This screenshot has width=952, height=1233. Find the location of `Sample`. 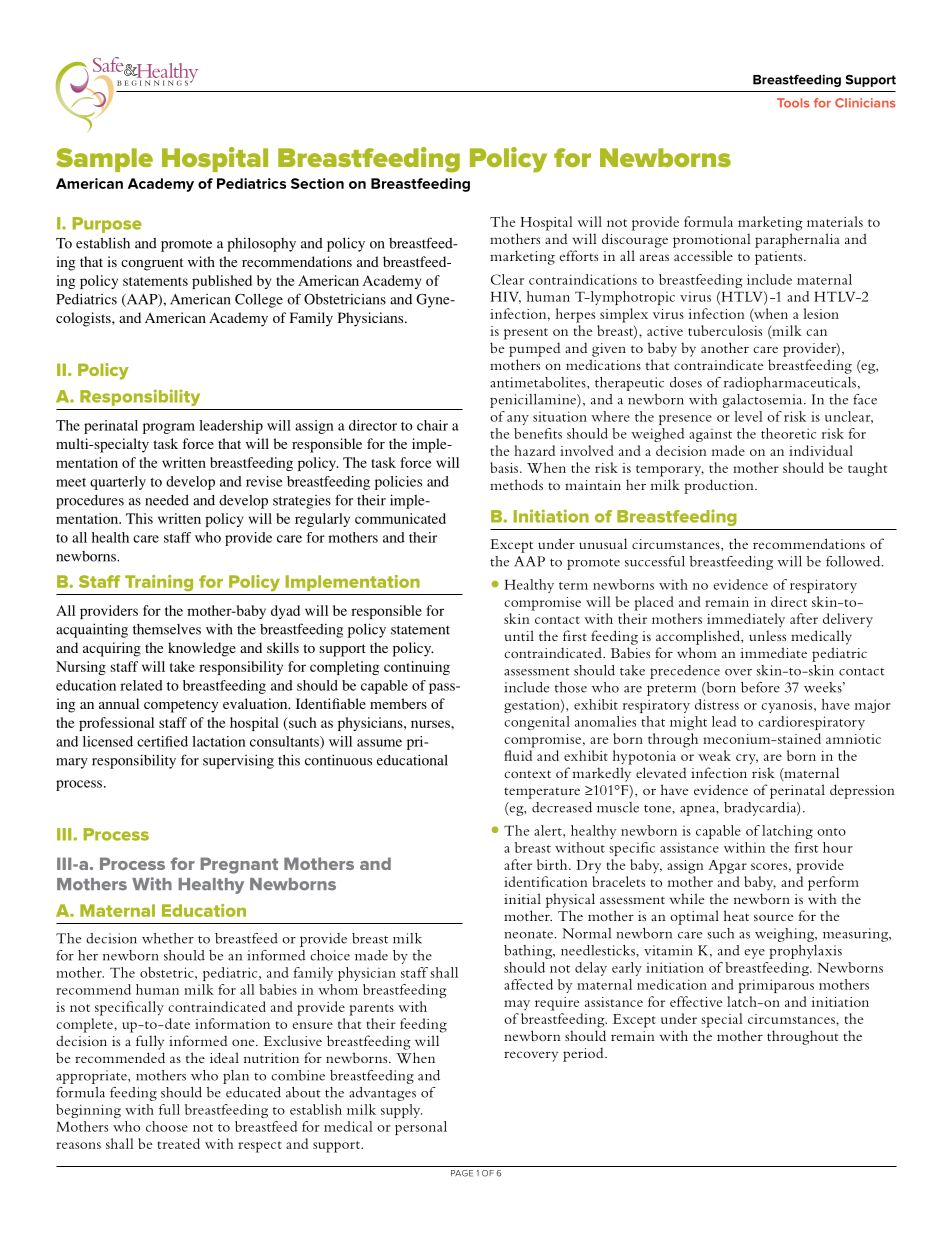

Sample is located at coordinates (104, 160).
